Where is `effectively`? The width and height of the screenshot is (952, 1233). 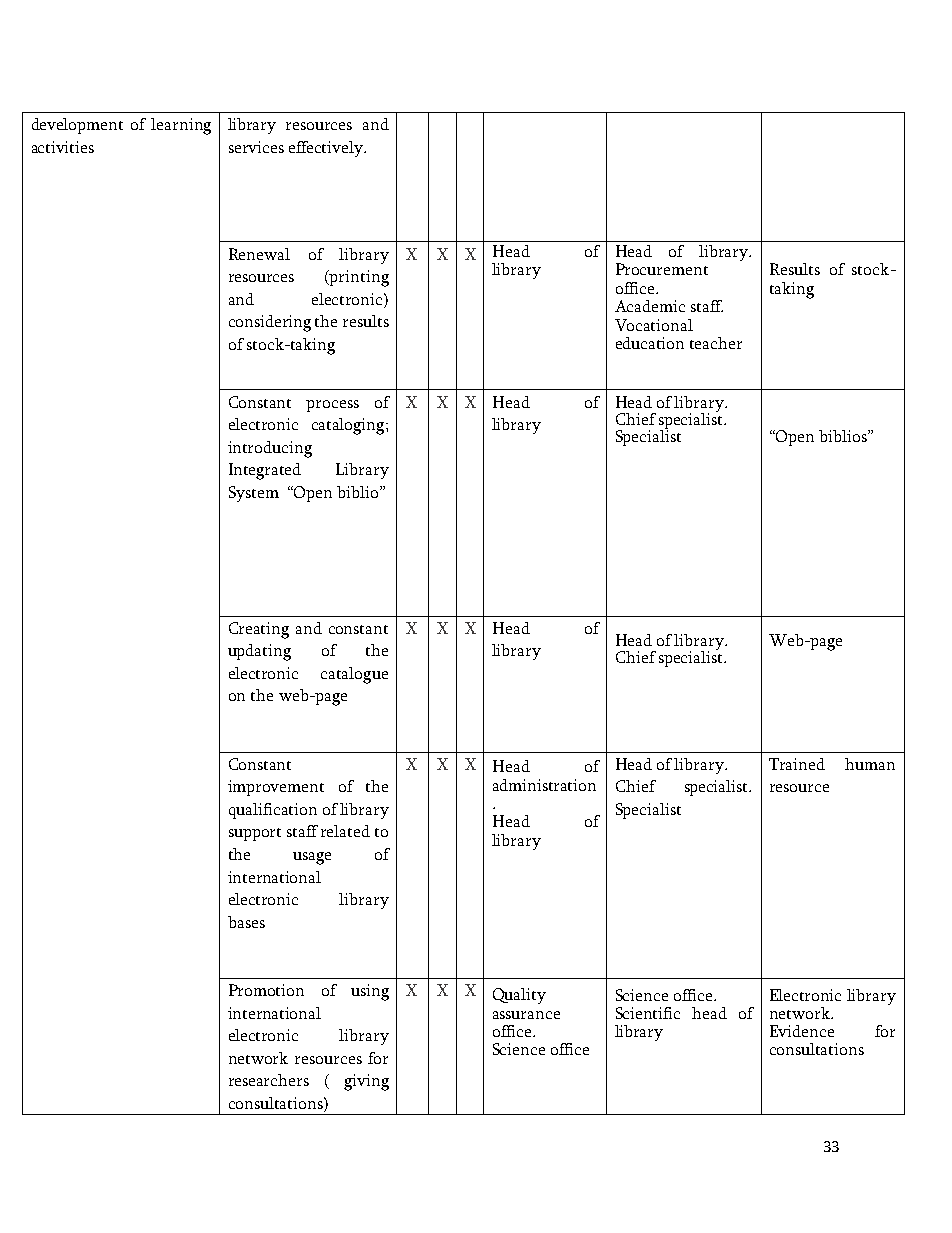
effectively is located at coordinates (327, 149).
